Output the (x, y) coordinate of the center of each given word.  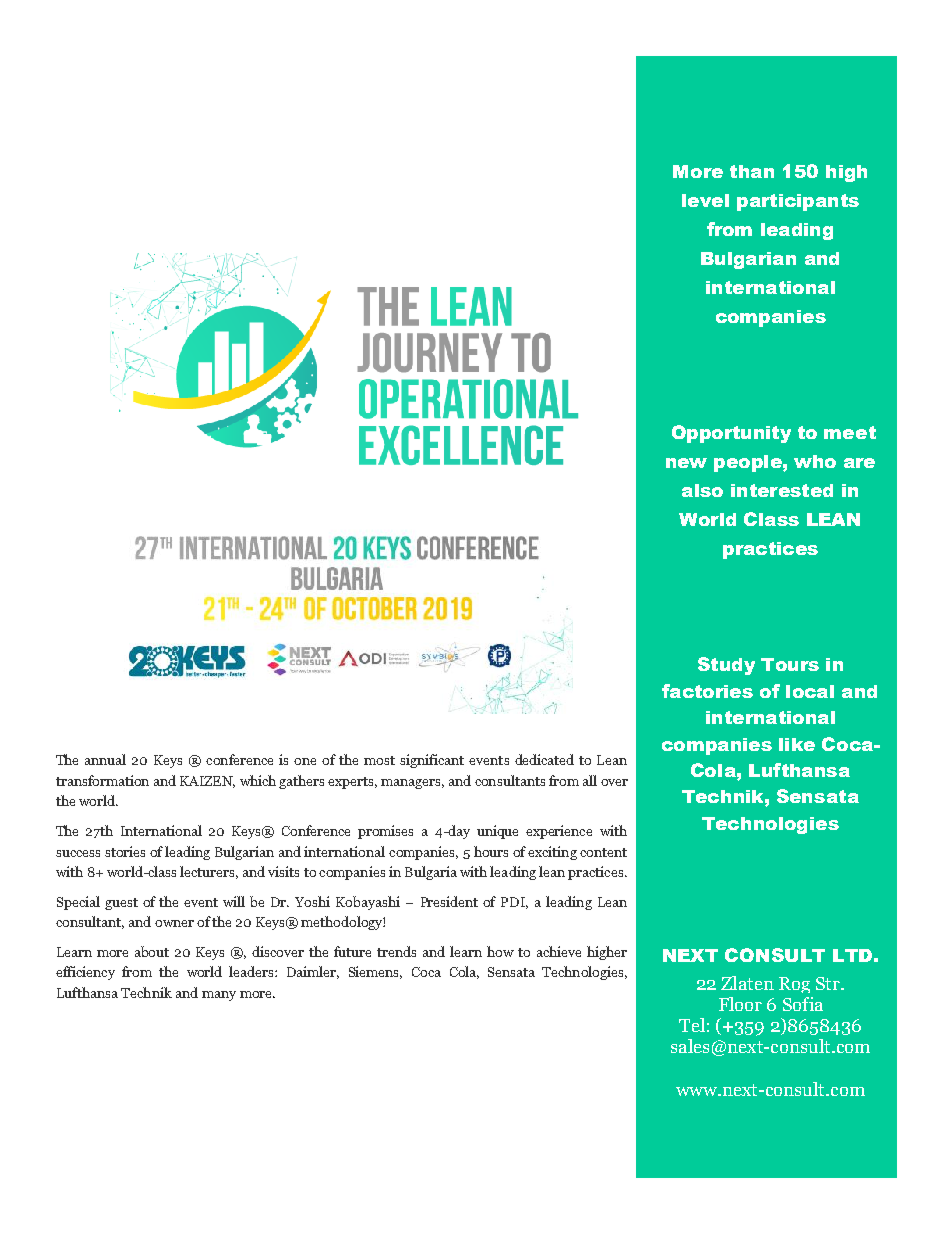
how (500, 951)
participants (798, 202)
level (705, 200)
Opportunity (731, 434)
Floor (740, 1004)
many (219, 996)
